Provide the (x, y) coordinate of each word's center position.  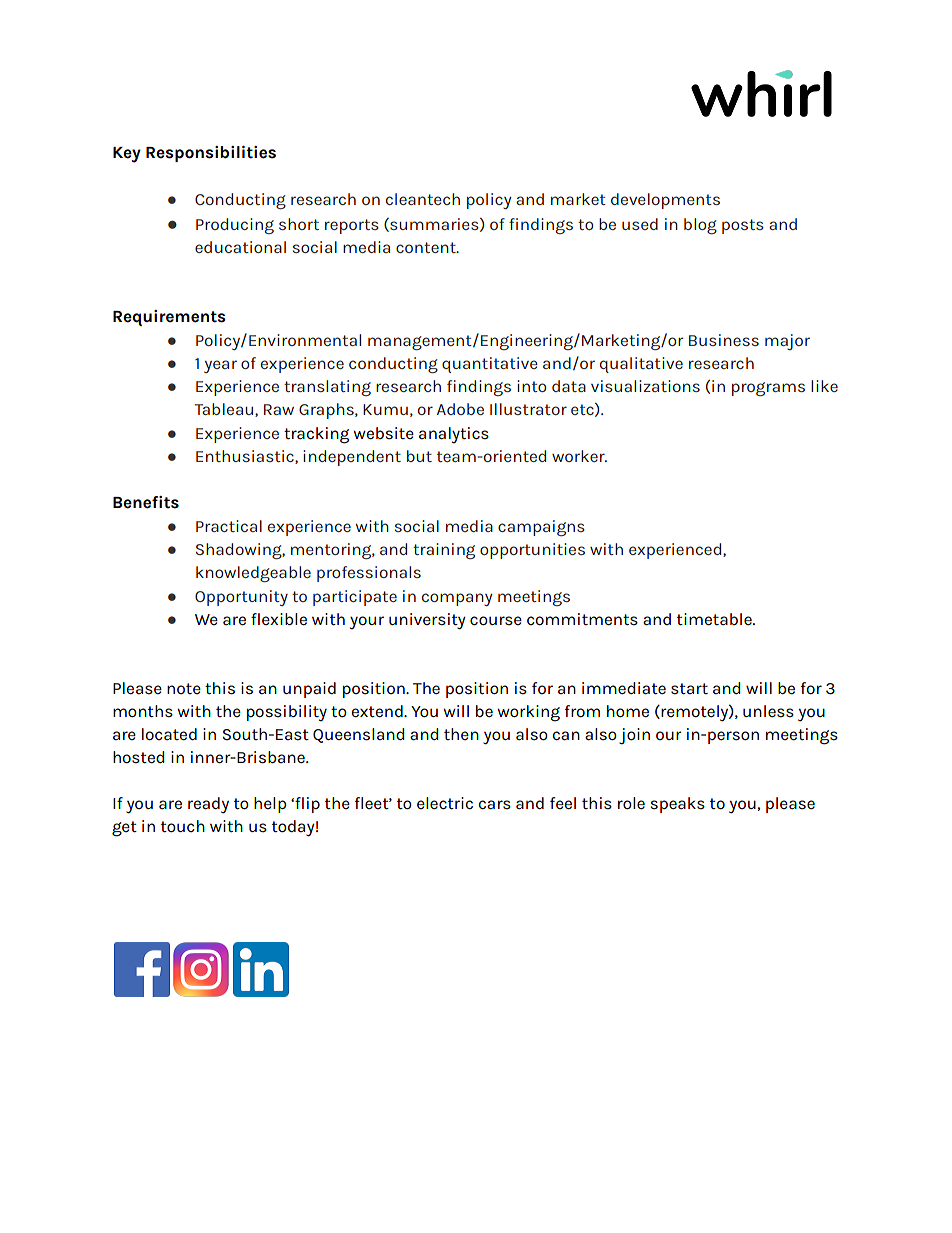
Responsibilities (211, 154)
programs (768, 389)
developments (665, 201)
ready (208, 805)
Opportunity (241, 598)
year (220, 366)
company (457, 599)
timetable (715, 619)
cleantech (423, 199)
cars (494, 805)
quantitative (490, 365)
